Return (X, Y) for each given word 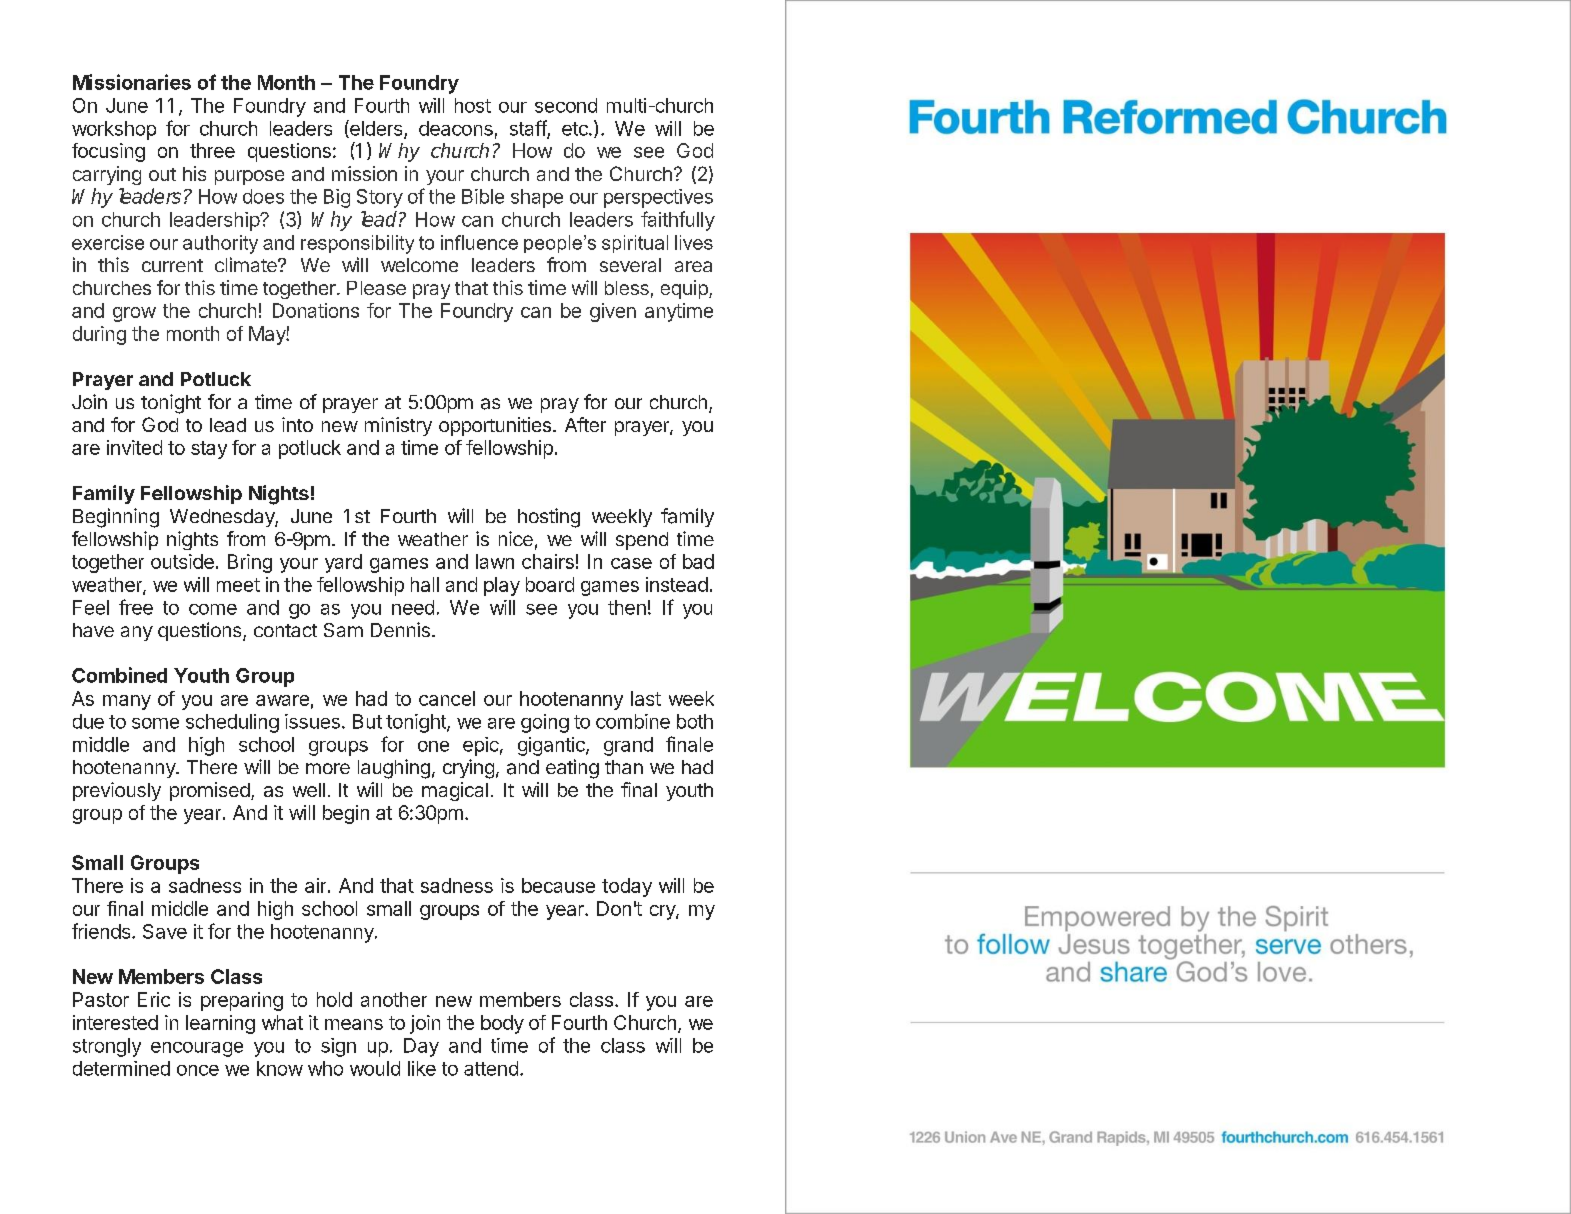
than (624, 767)
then (627, 607)
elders (376, 129)
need (413, 607)
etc (576, 129)
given (613, 312)
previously (117, 791)
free (136, 607)
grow (134, 314)
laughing (394, 769)
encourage (197, 1049)
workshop (114, 130)
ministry (398, 426)
